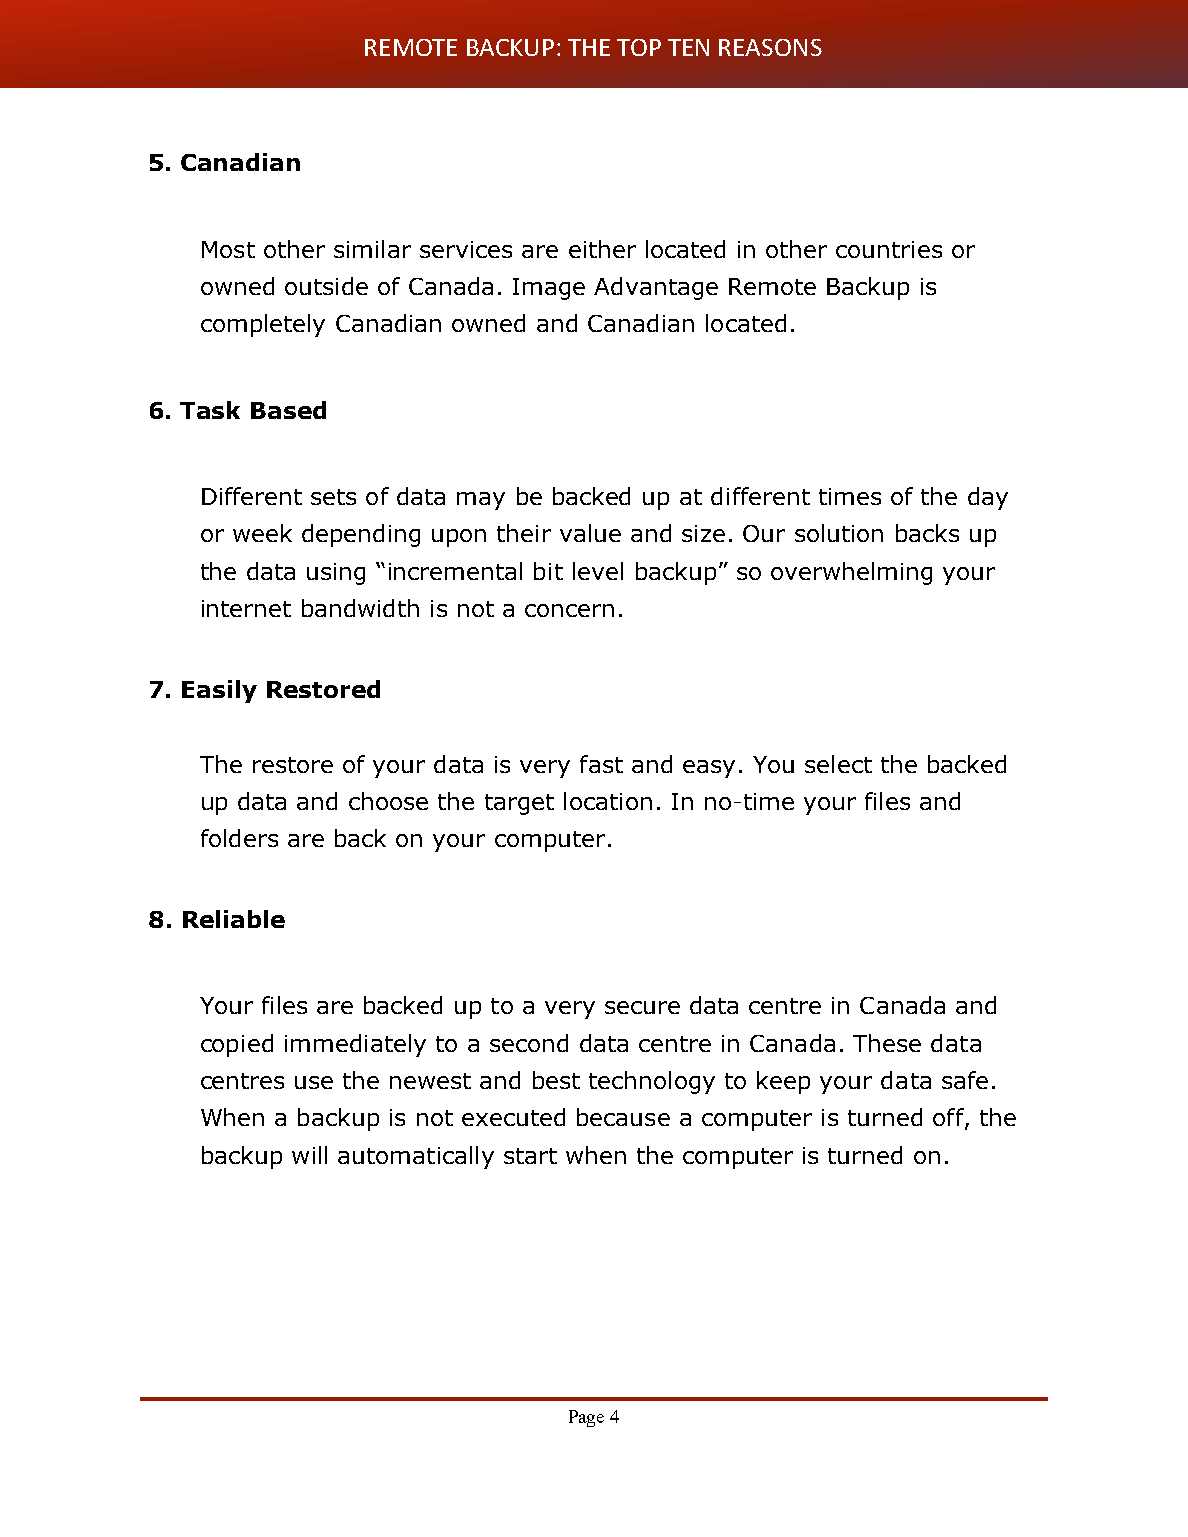 This screenshot has height=1537, width=1188. I want to click on REASONS, so click(770, 47).
